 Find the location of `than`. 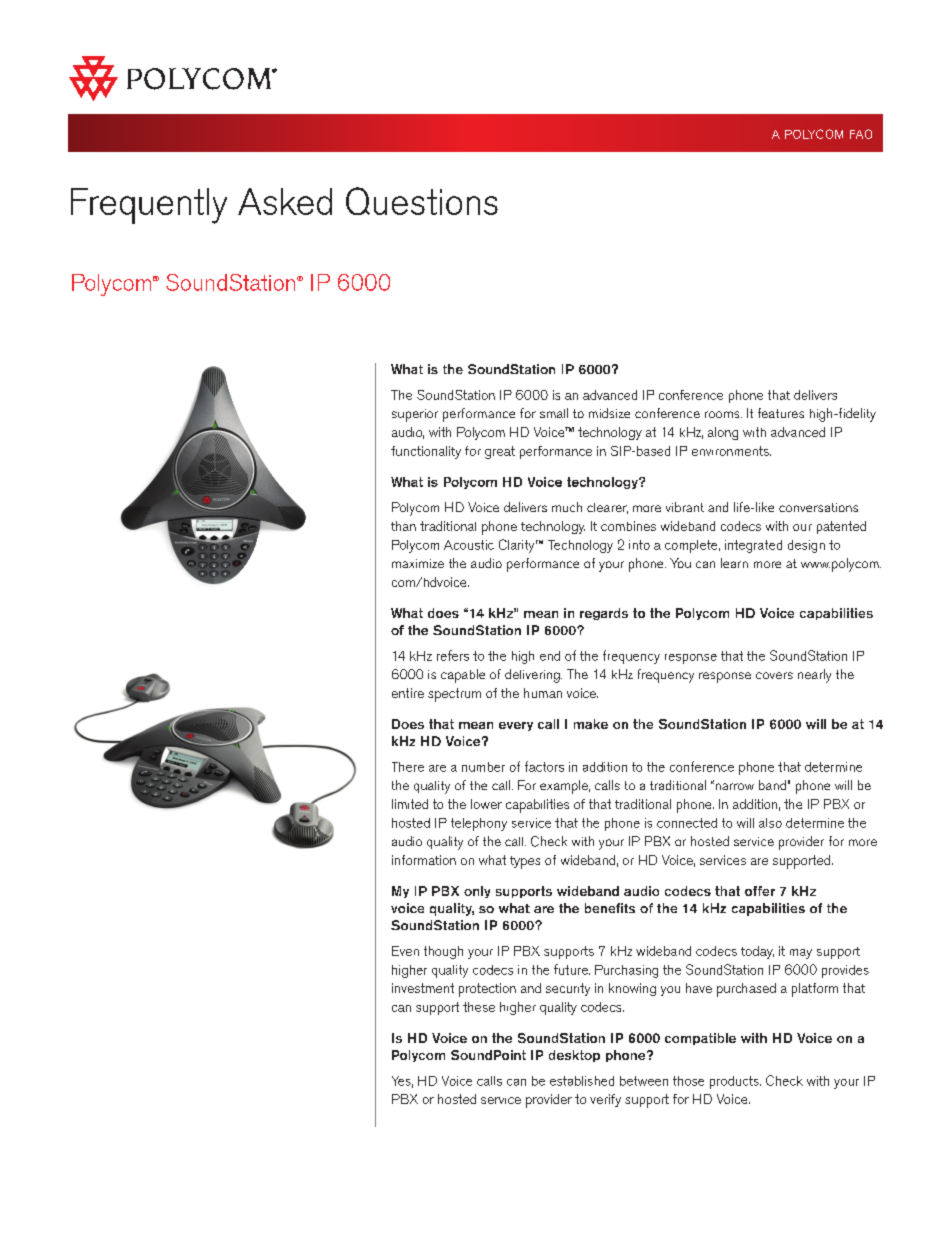

than is located at coordinates (403, 526).
